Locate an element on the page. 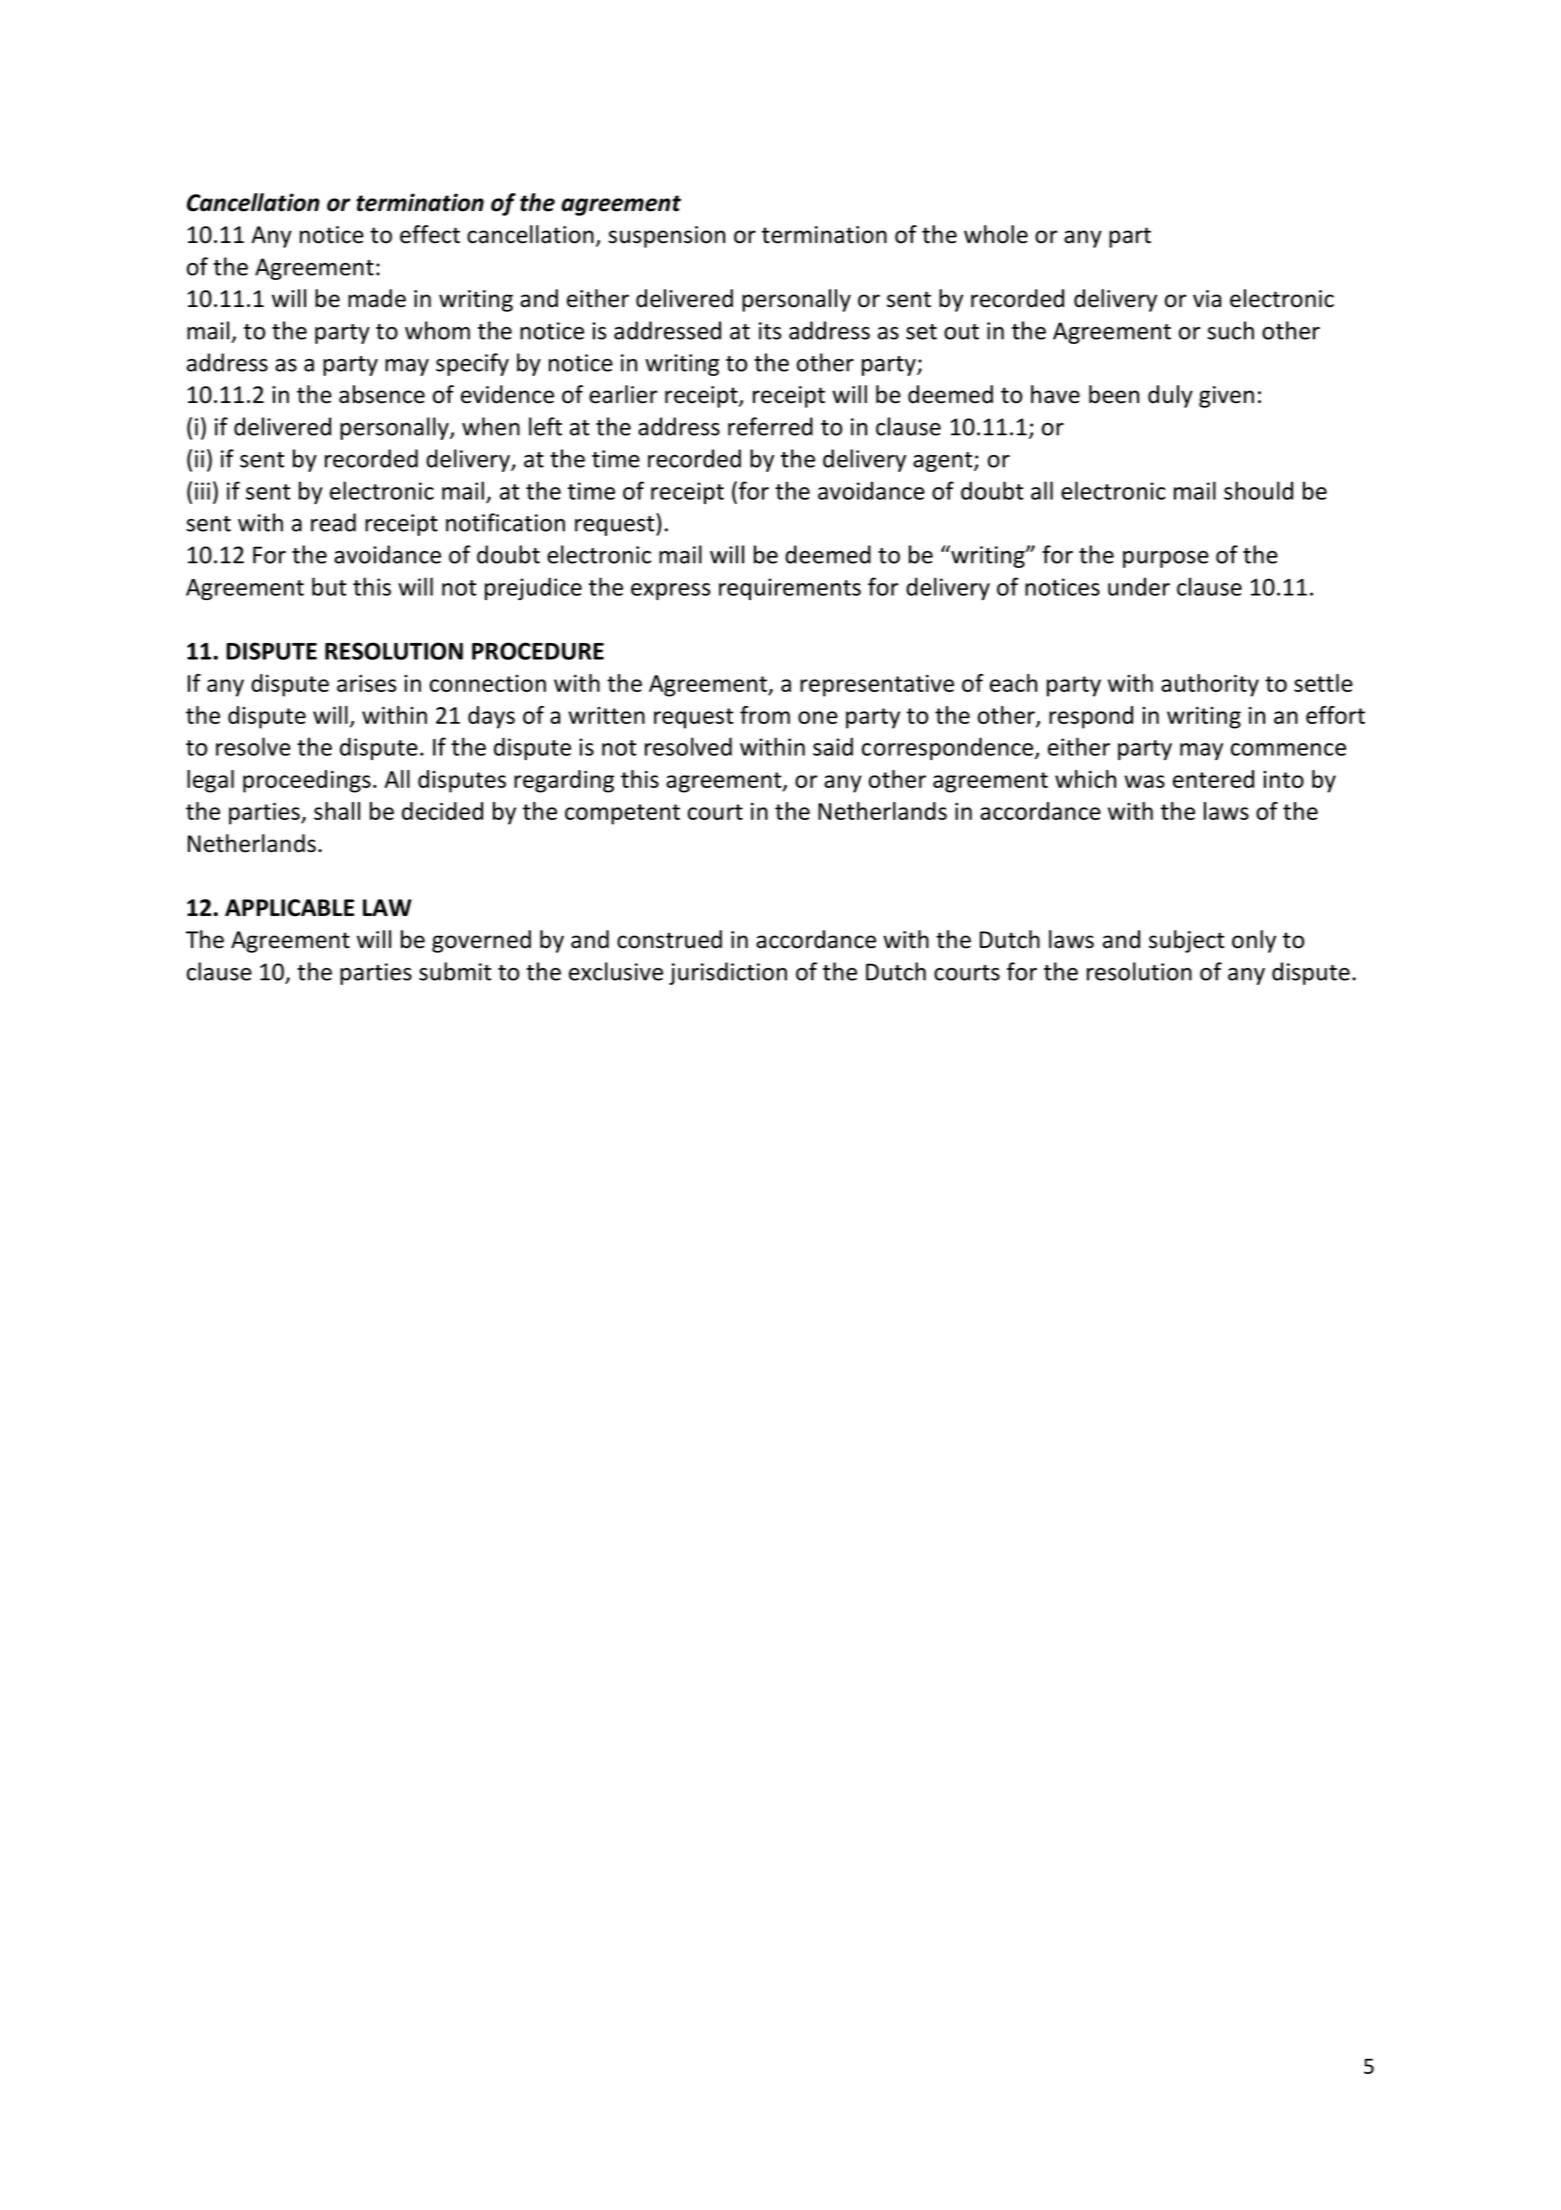  submit is located at coordinates (455, 971).
